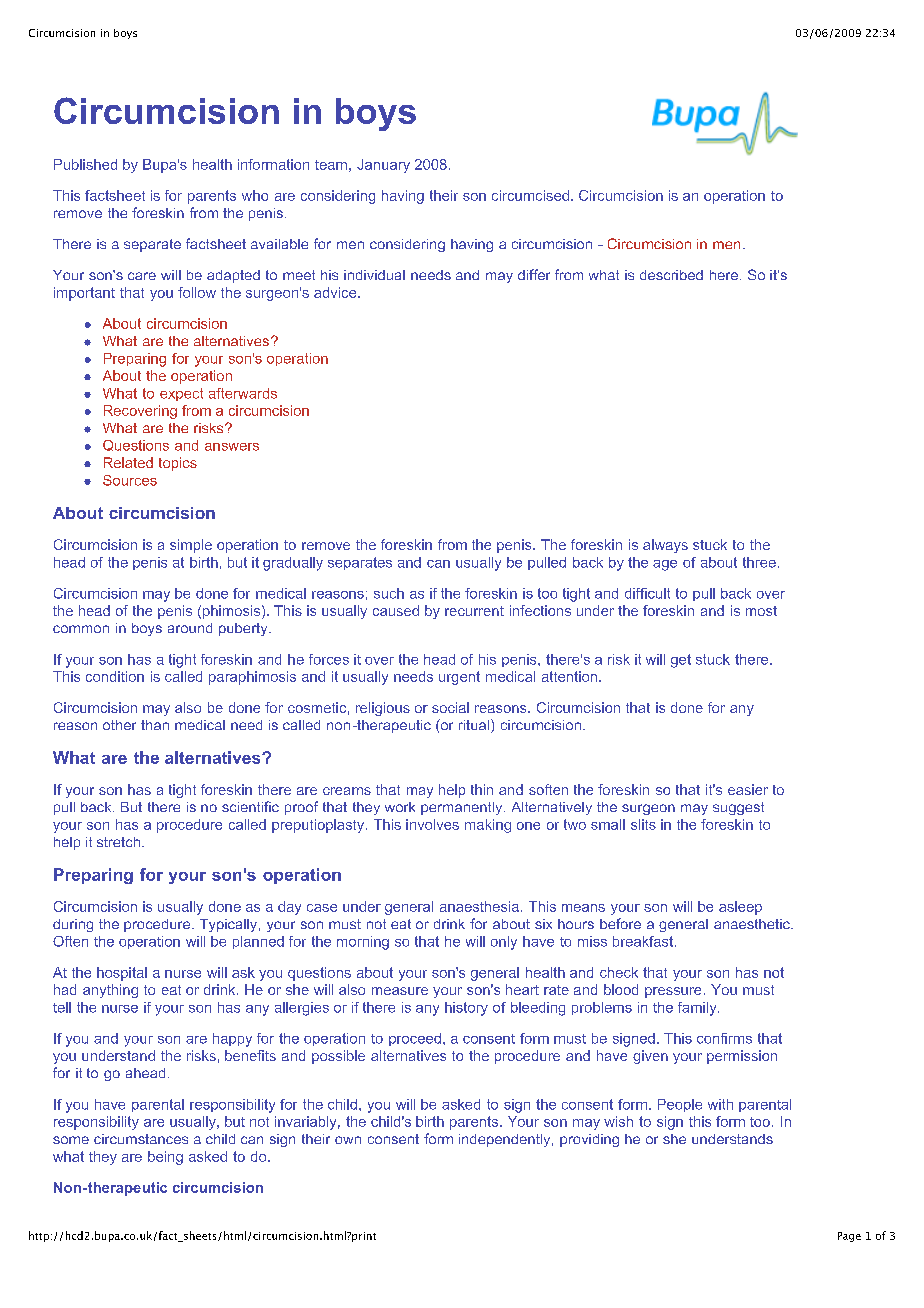 Image resolution: width=924 pixels, height=1308 pixels. Describe the element at coordinates (466, 1009) in the page. I see `history` at that location.
